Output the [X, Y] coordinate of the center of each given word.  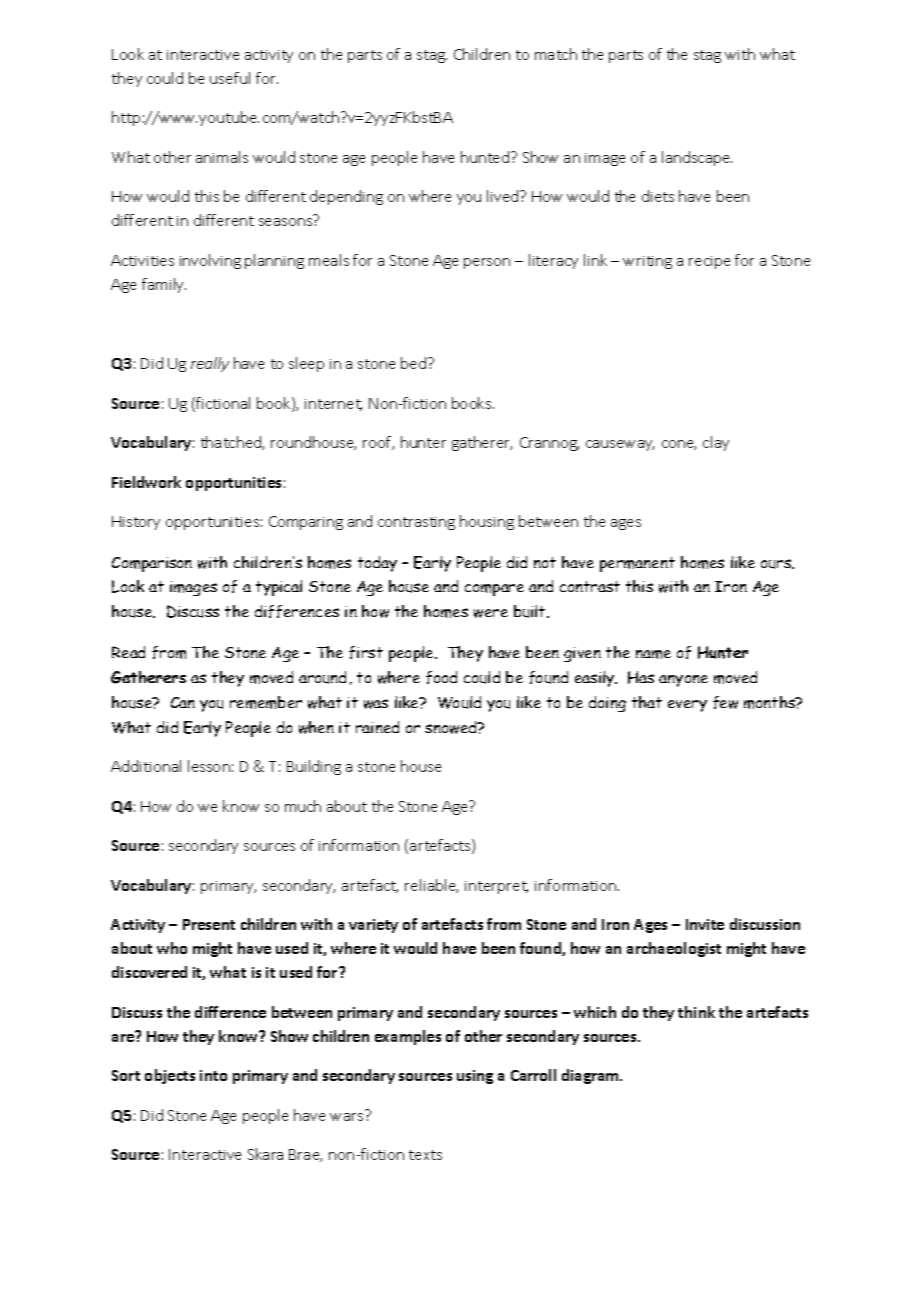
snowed [452, 727]
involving [210, 261]
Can [183, 702]
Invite [705, 924]
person [487, 263]
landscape [697, 158]
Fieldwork [146, 482]
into [213, 1075]
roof [378, 443]
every [687, 706]
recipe [709, 262]
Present [209, 924]
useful [230, 78]
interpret [496, 887]
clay [716, 443]
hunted [486, 157]
